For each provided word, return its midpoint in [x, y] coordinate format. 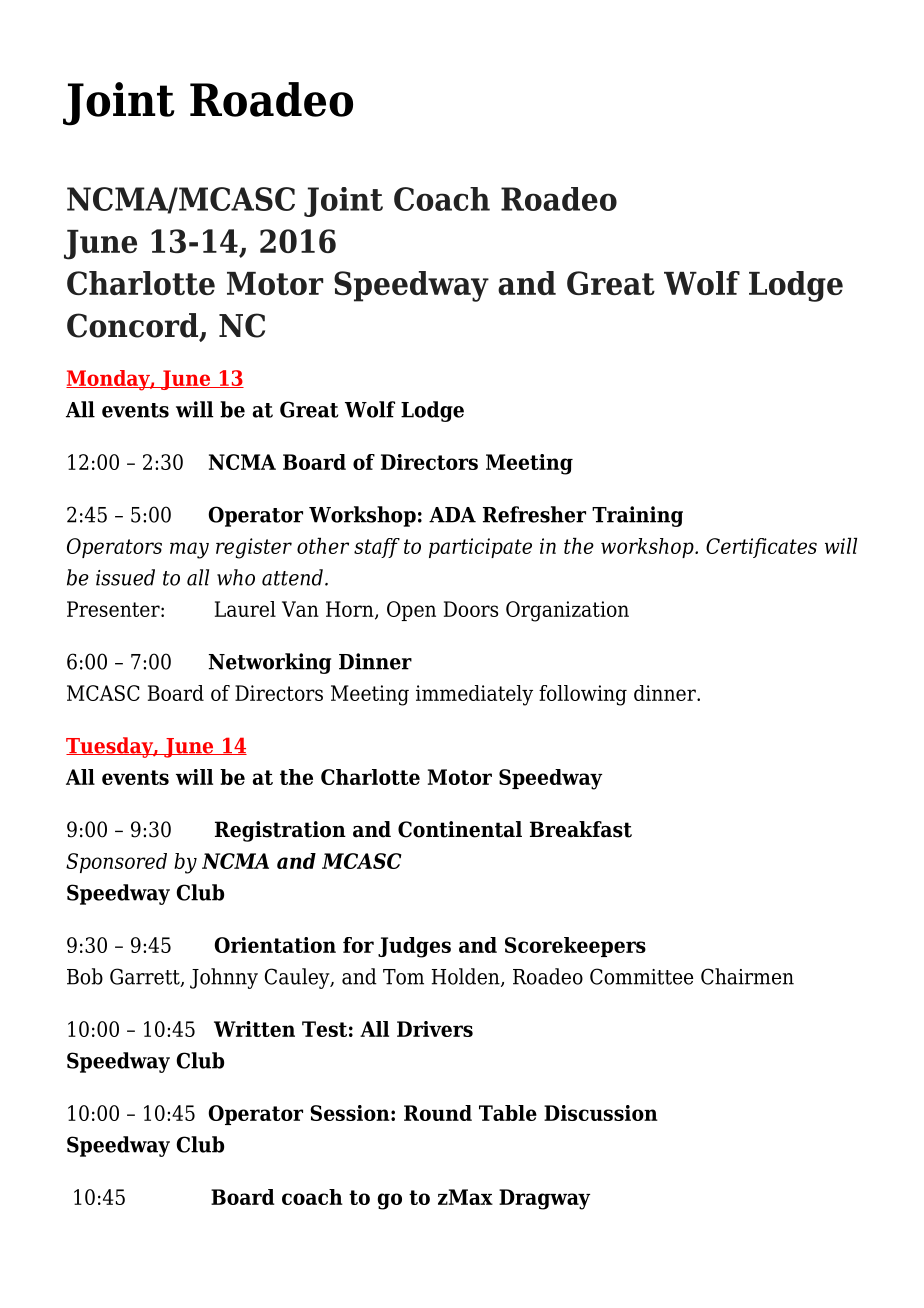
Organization [567, 611]
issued [125, 577]
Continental [460, 829]
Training [637, 516]
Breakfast [581, 829]
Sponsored [116, 863]
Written [254, 1029]
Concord [133, 326]
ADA [452, 515]
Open [411, 611]
